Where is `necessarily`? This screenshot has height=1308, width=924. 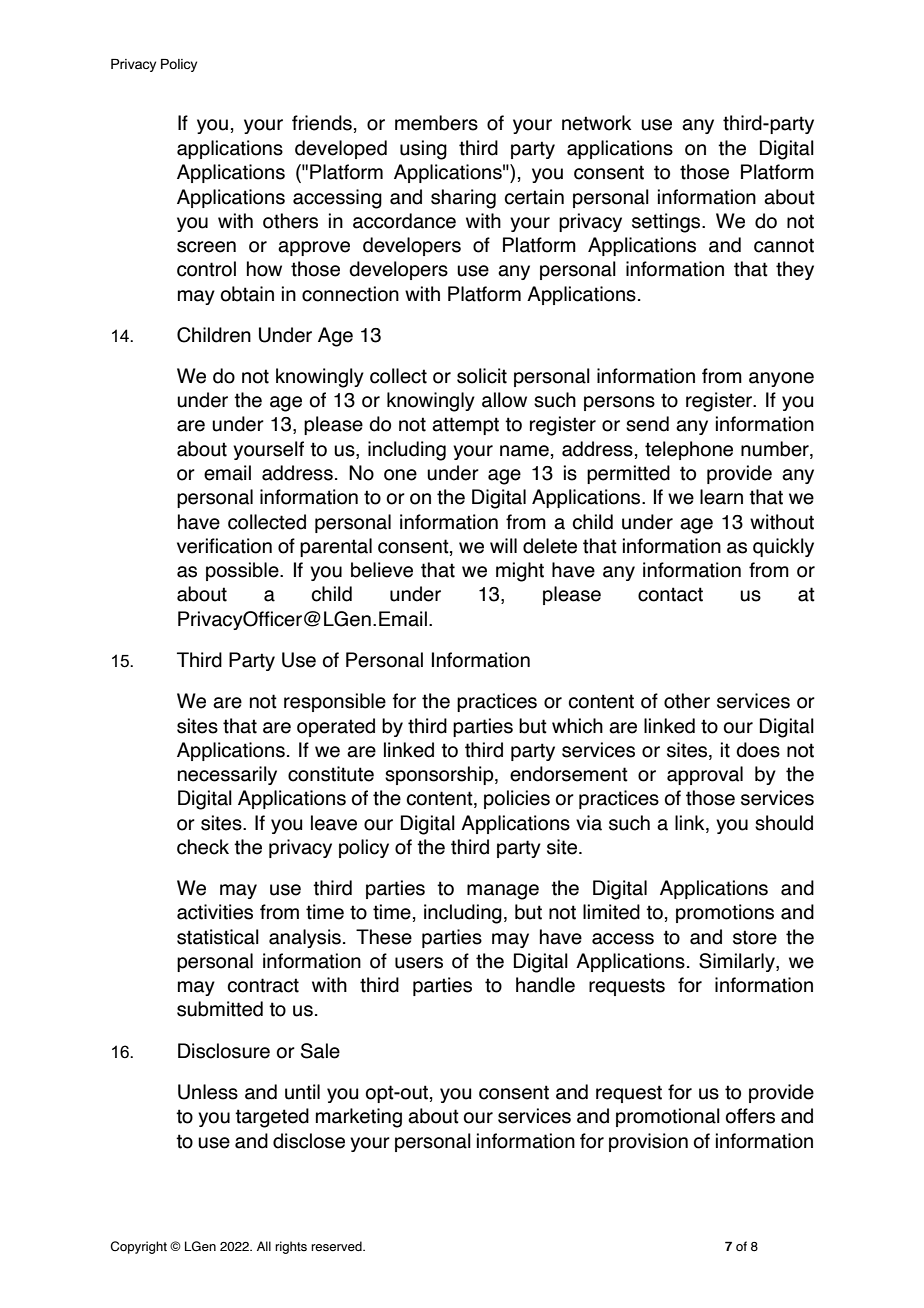 necessarily is located at coordinates (227, 775).
